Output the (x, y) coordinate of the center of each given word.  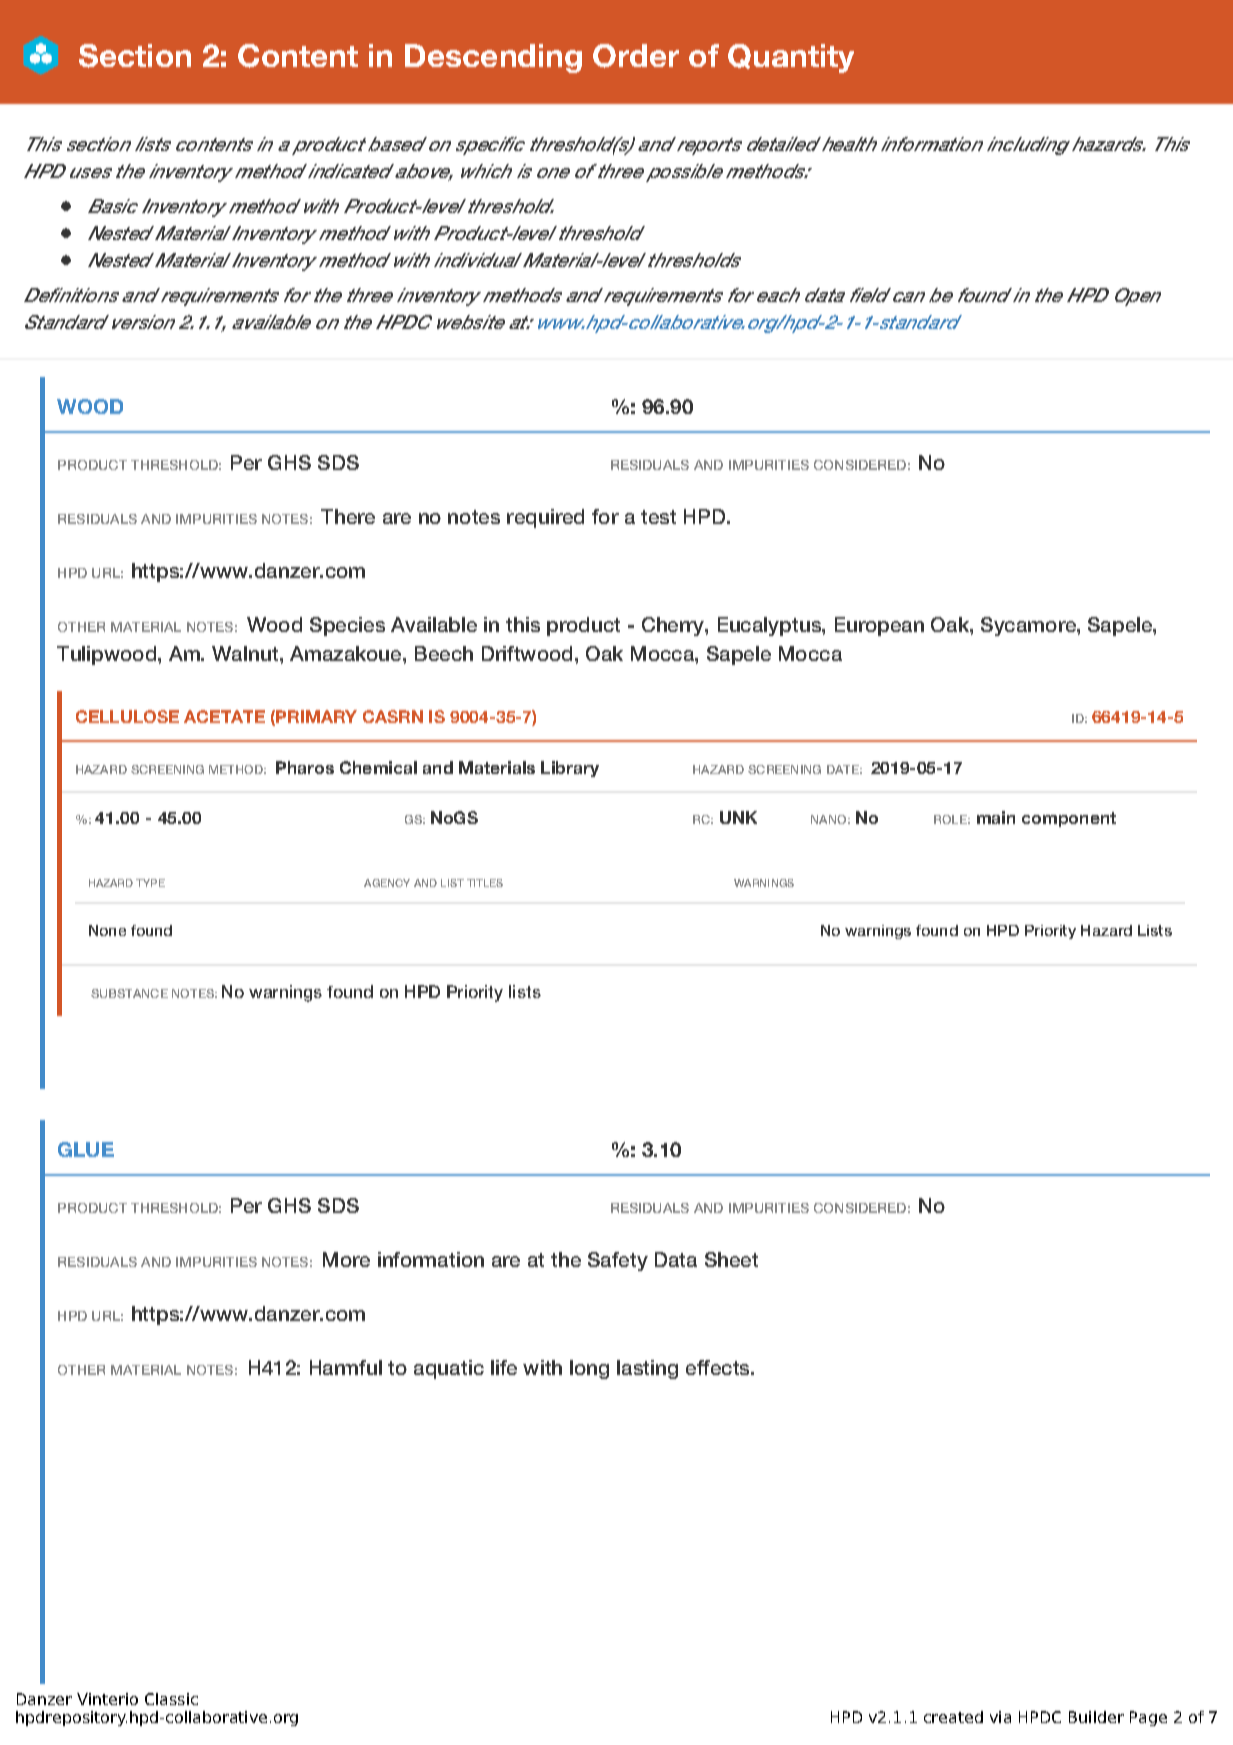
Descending (493, 58)
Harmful (346, 1367)
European (879, 626)
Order (636, 56)
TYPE (150, 883)
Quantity (791, 58)
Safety (618, 1261)
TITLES (485, 883)
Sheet (731, 1259)
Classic (171, 1699)
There (348, 516)
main (996, 817)
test (658, 517)
